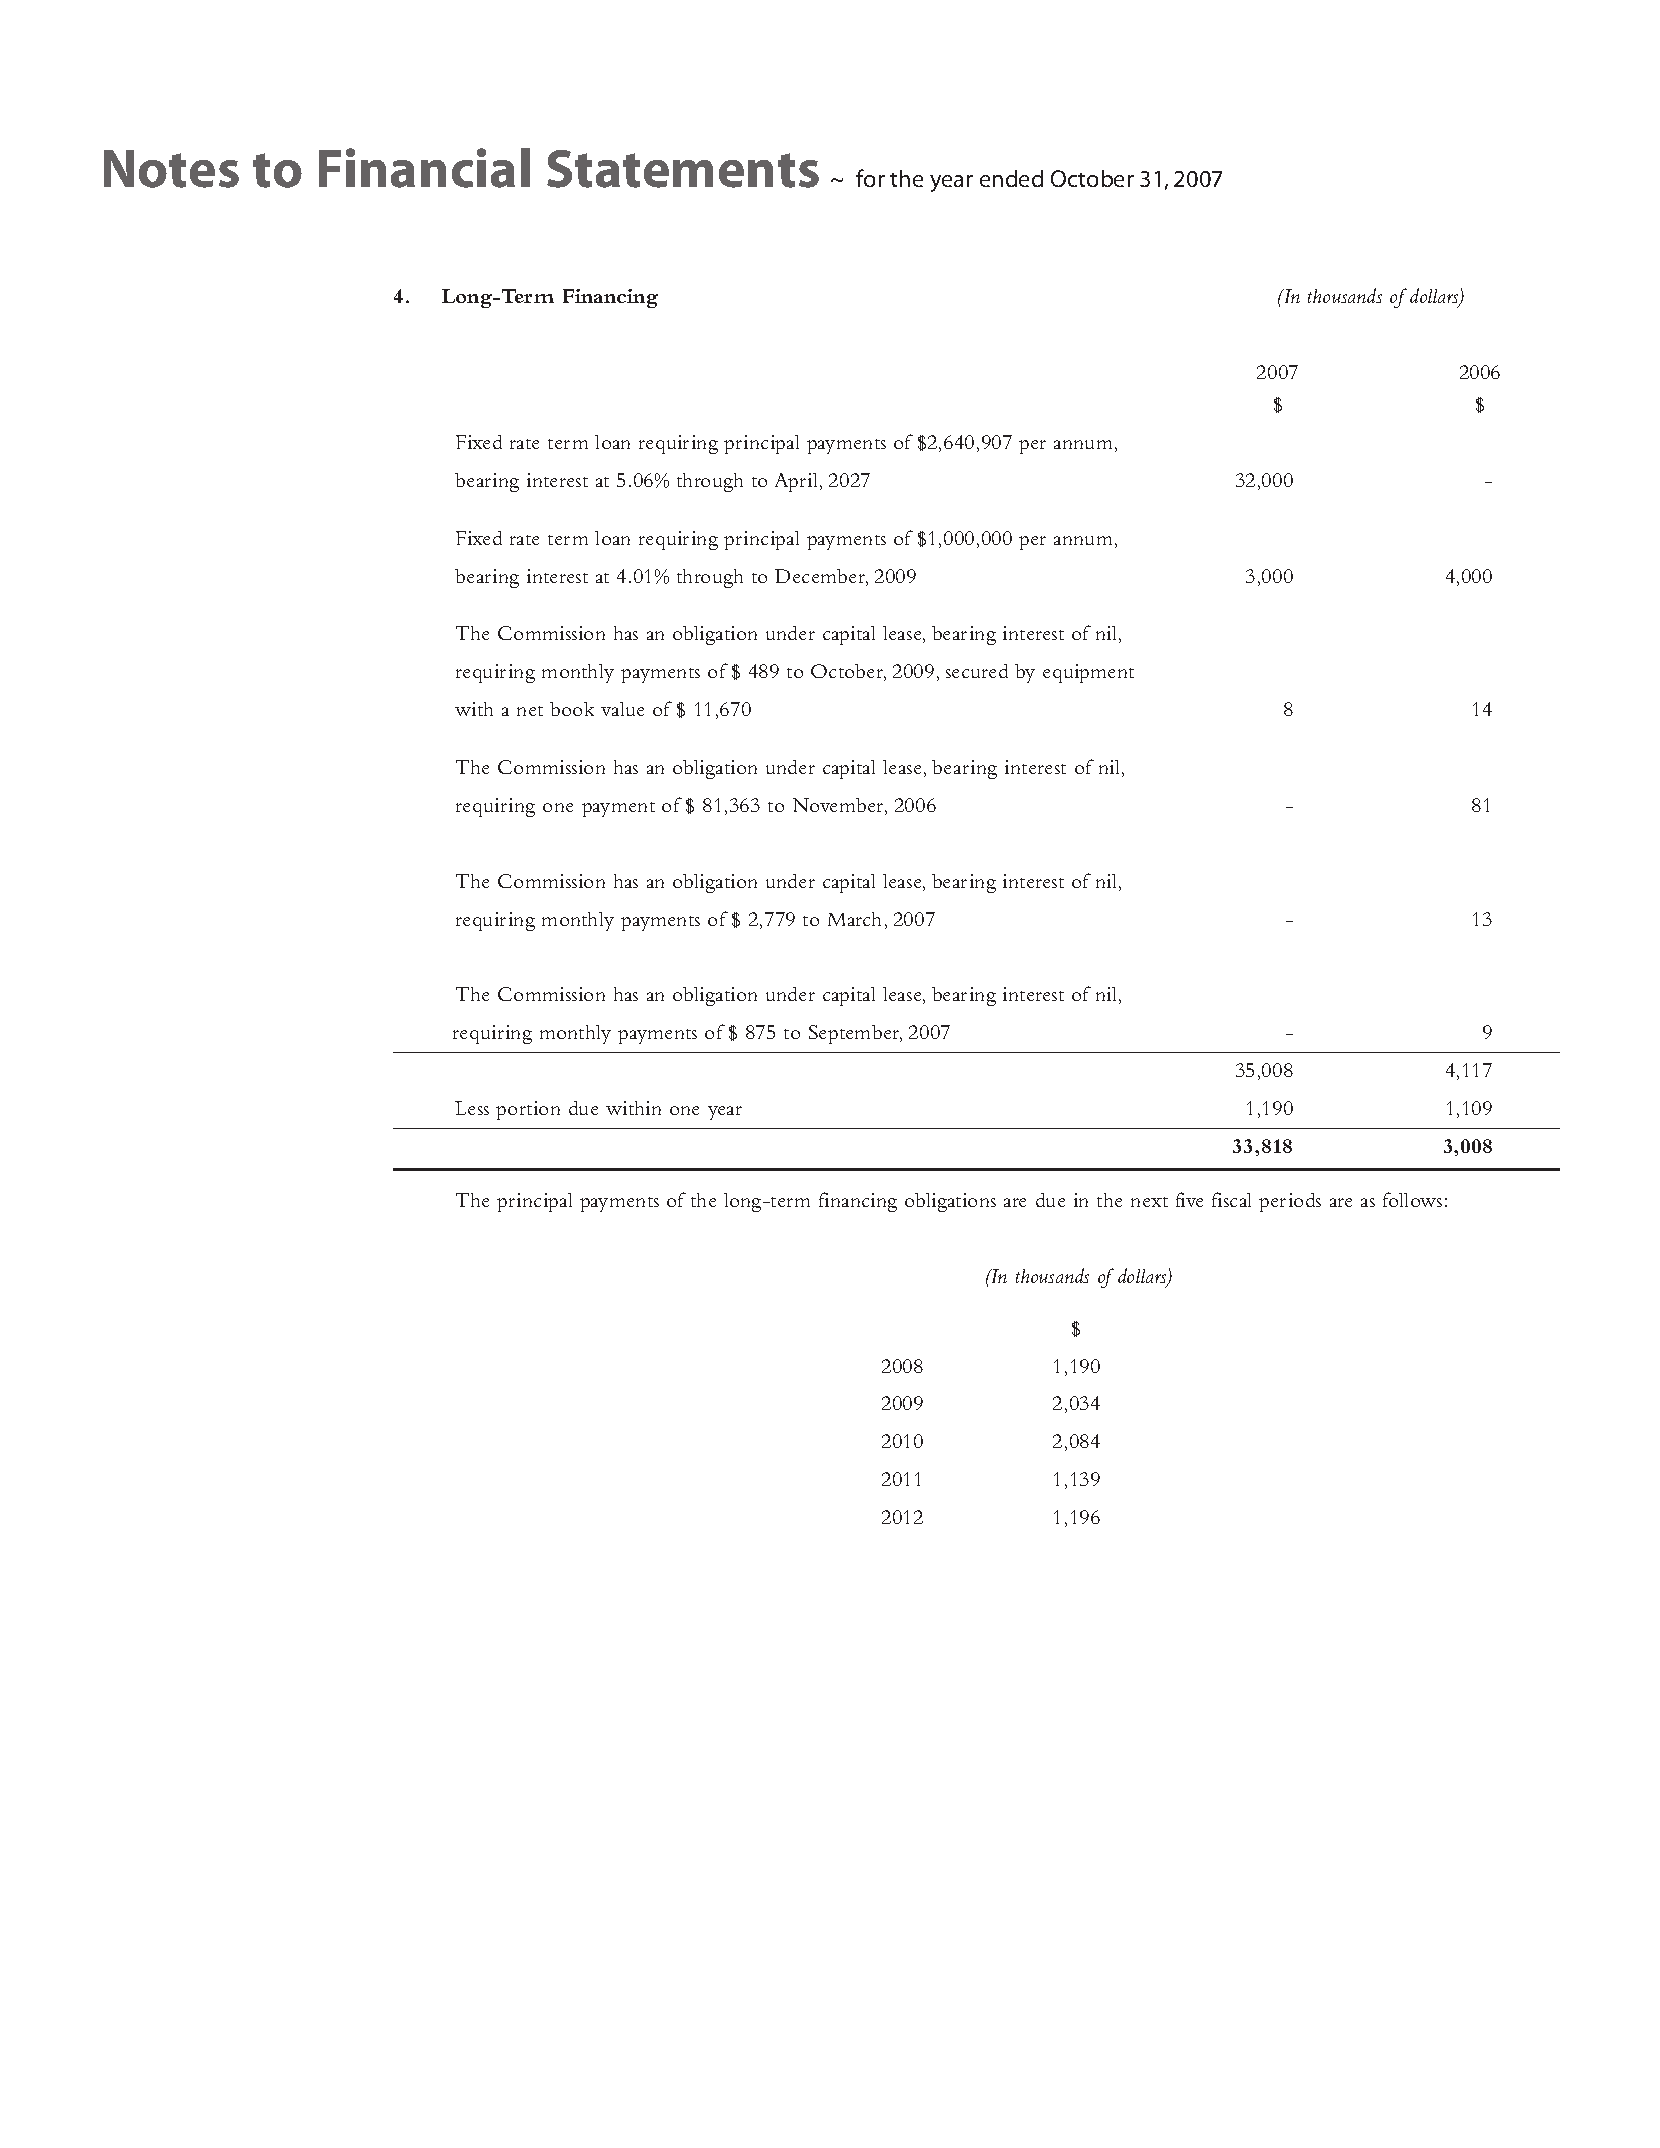  What do you see at coordinates (870, 178) in the image?
I see `for` at bounding box center [870, 178].
